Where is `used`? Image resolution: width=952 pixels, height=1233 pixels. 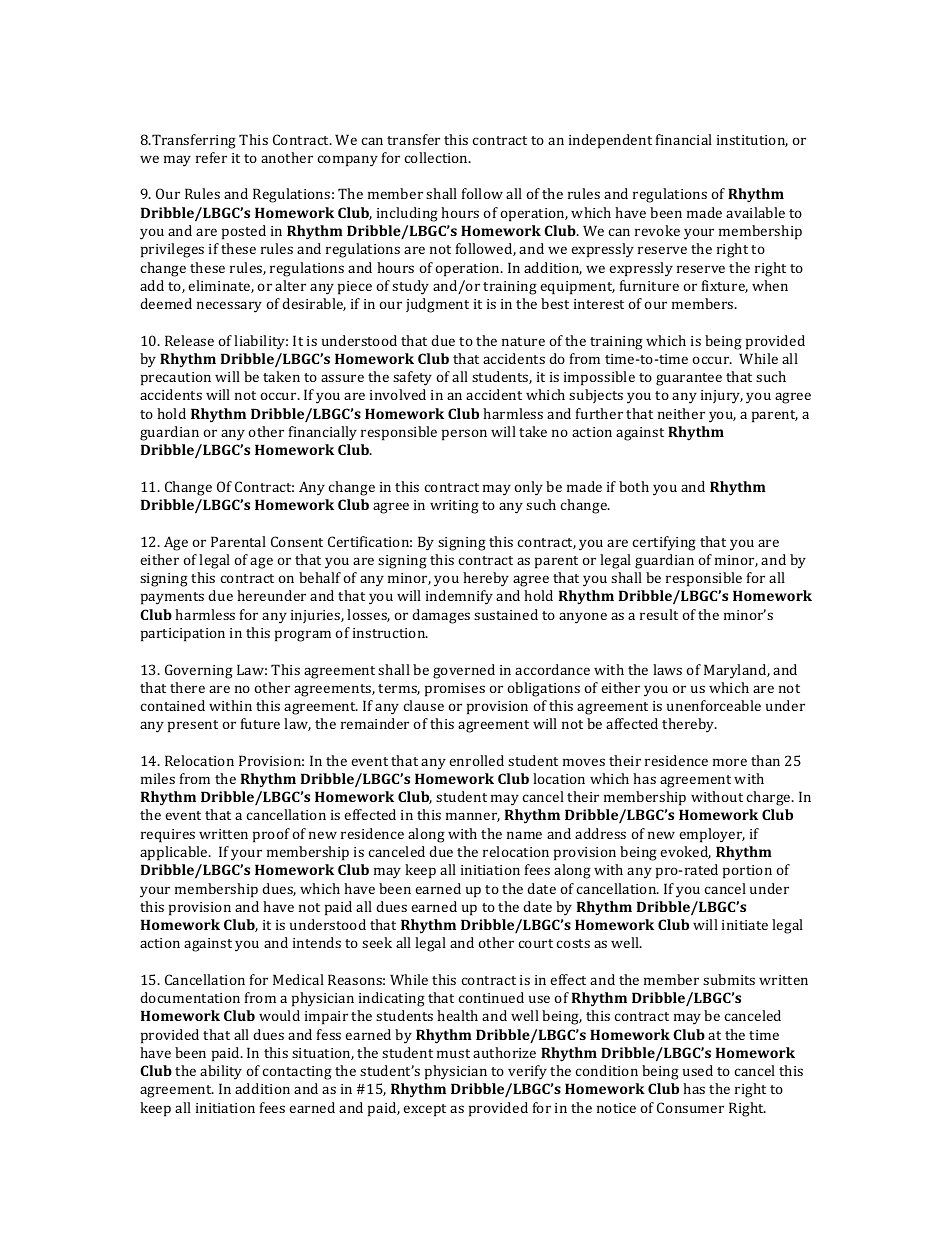
used is located at coordinates (698, 1070).
